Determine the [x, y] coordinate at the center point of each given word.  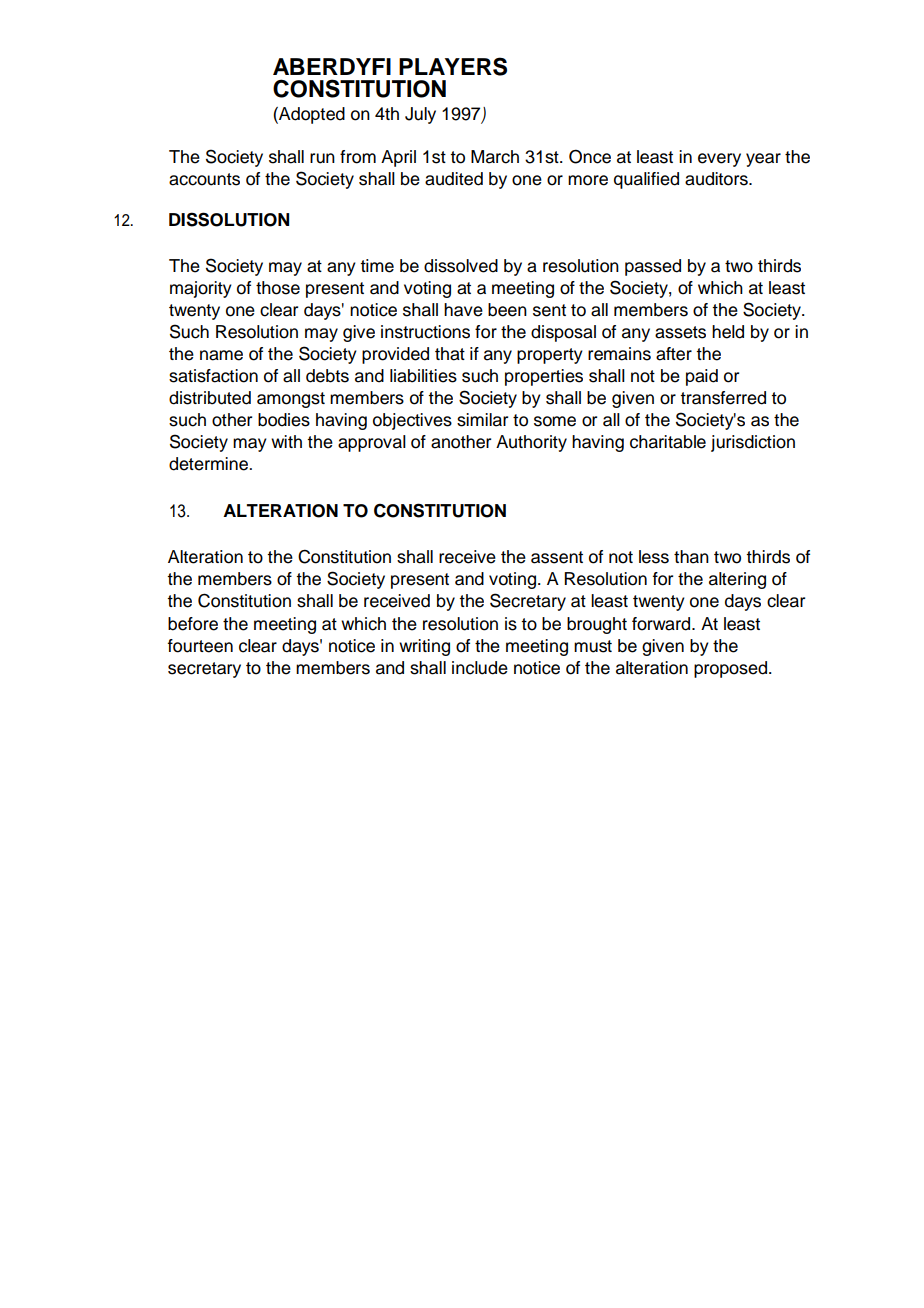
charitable [668, 442]
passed [653, 267]
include [480, 668]
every [719, 160]
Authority [531, 443]
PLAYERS [453, 66]
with [286, 441]
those [278, 288]
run [322, 158]
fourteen [200, 646]
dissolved [461, 266]
